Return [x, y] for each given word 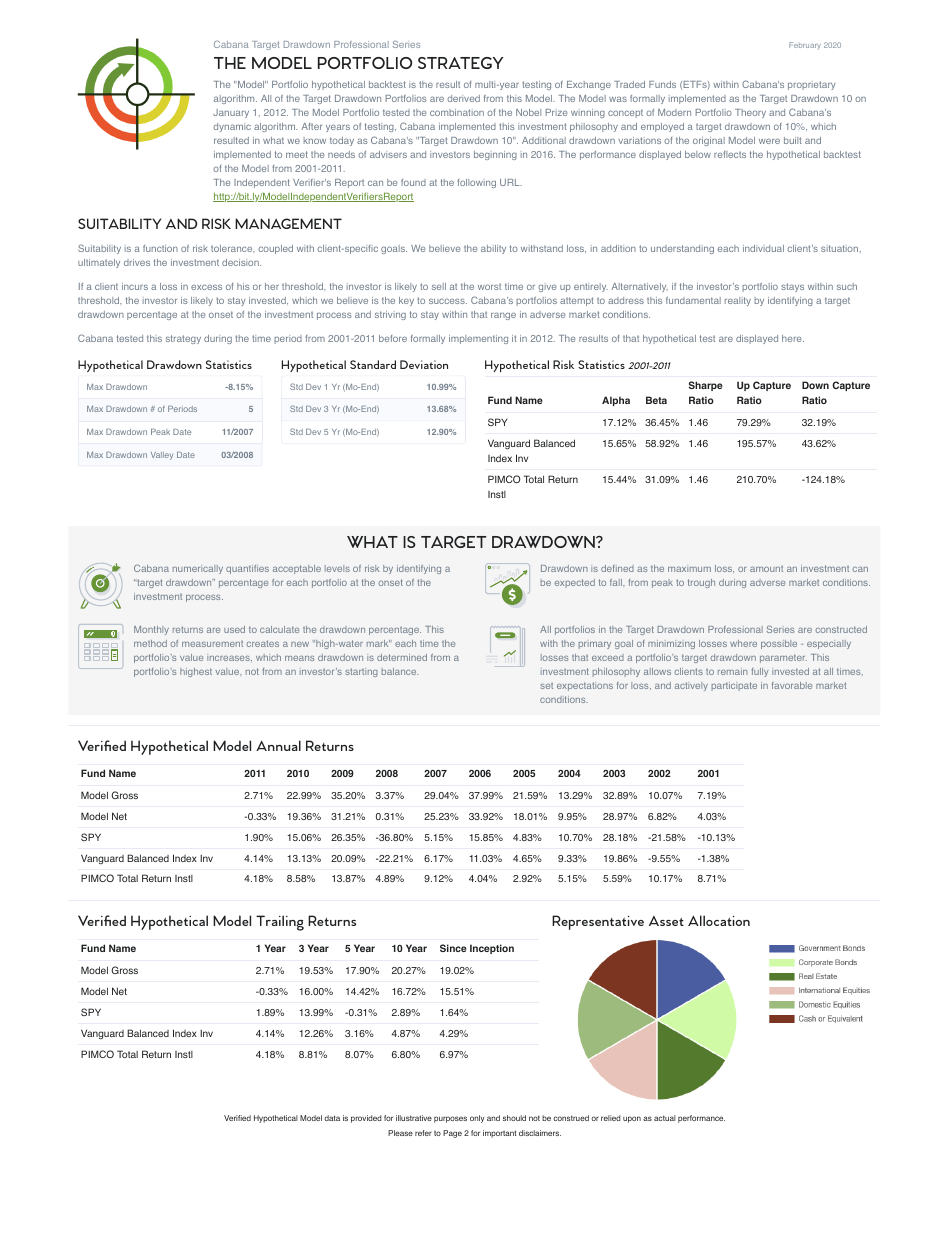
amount [766, 569]
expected [575, 583]
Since [453, 948]
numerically [198, 569]
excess [206, 287]
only [477, 1119]
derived [463, 98]
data [332, 1118]
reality [738, 301]
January [231, 113]
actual [665, 1118]
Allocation [719, 920]
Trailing [280, 923]
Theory [750, 113]
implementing [478, 339]
